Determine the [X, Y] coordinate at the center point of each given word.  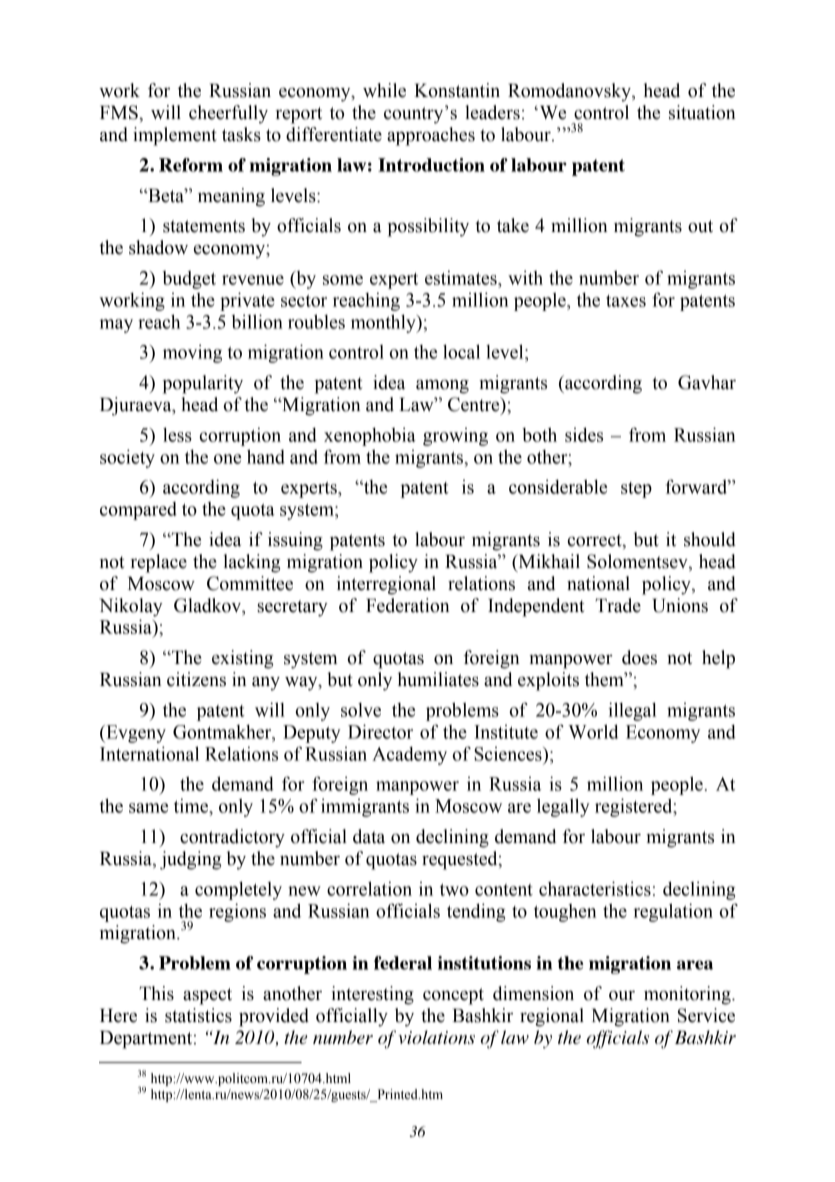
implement [175, 136]
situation [702, 112]
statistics [198, 1015]
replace [159, 563]
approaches [431, 136]
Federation [407, 605]
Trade [618, 605]
